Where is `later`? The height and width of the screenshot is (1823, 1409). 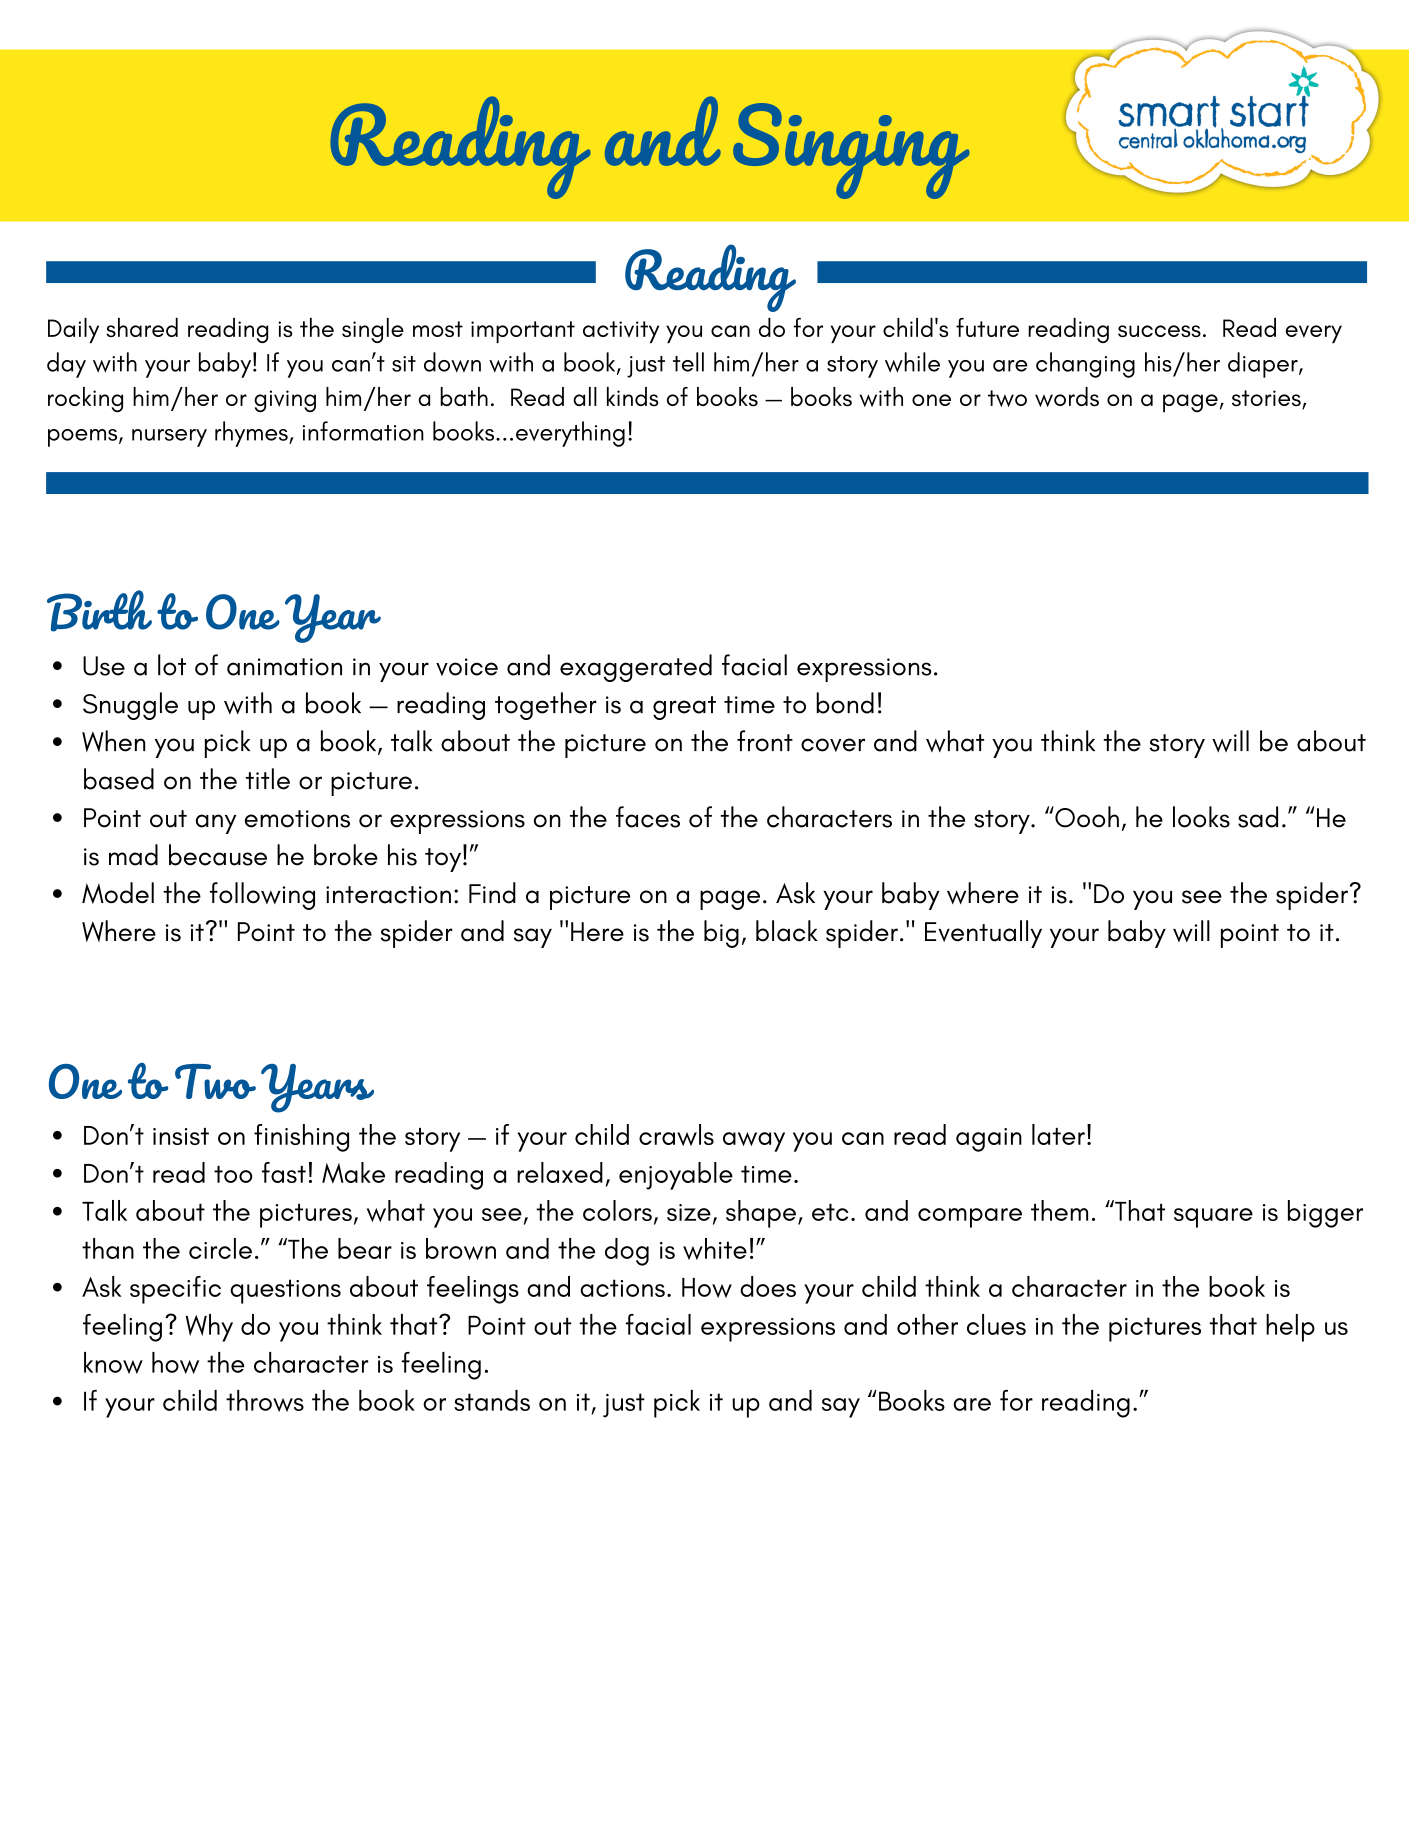 later is located at coordinates (1058, 1134).
